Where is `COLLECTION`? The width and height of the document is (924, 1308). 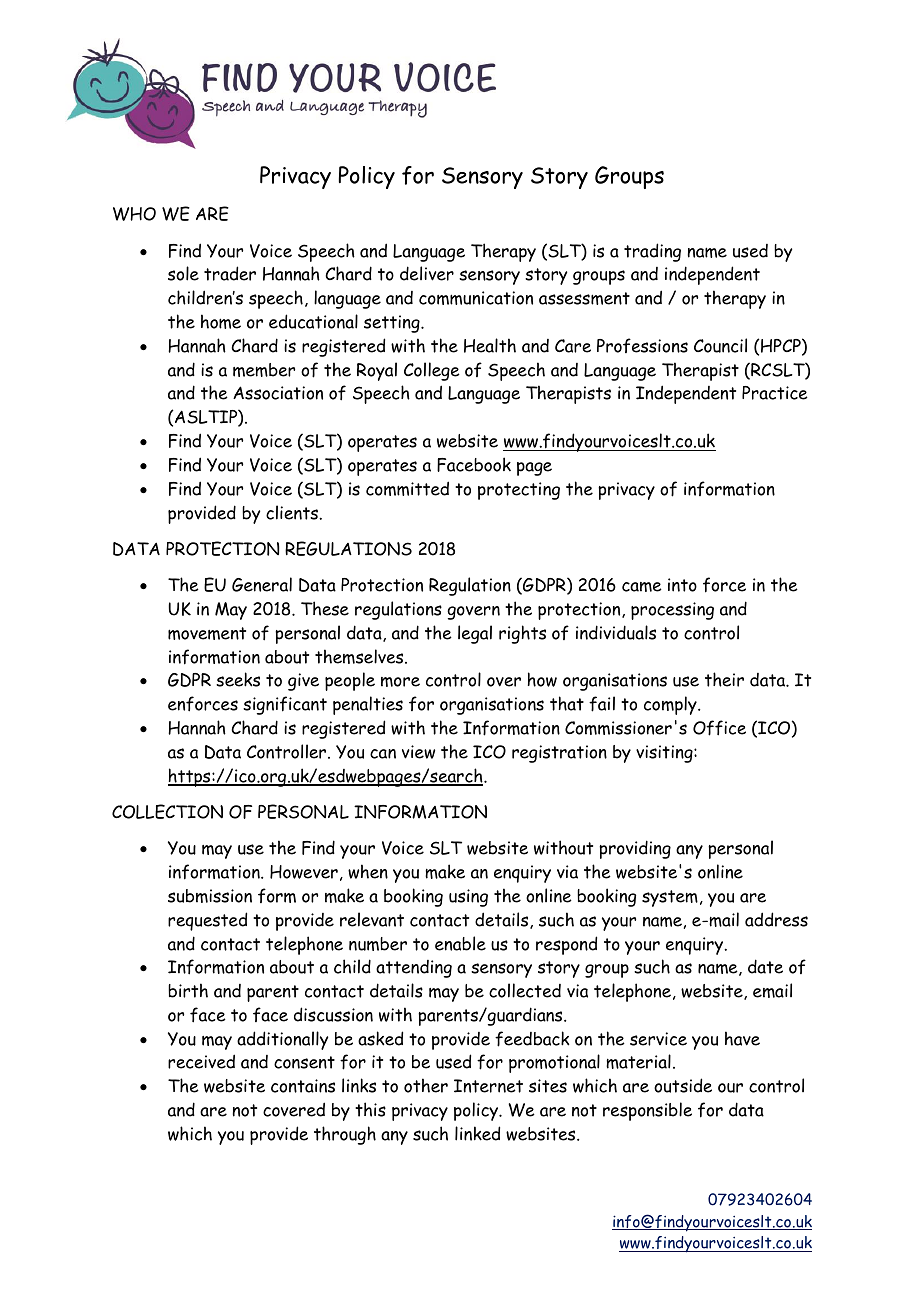 COLLECTION is located at coordinates (167, 811).
